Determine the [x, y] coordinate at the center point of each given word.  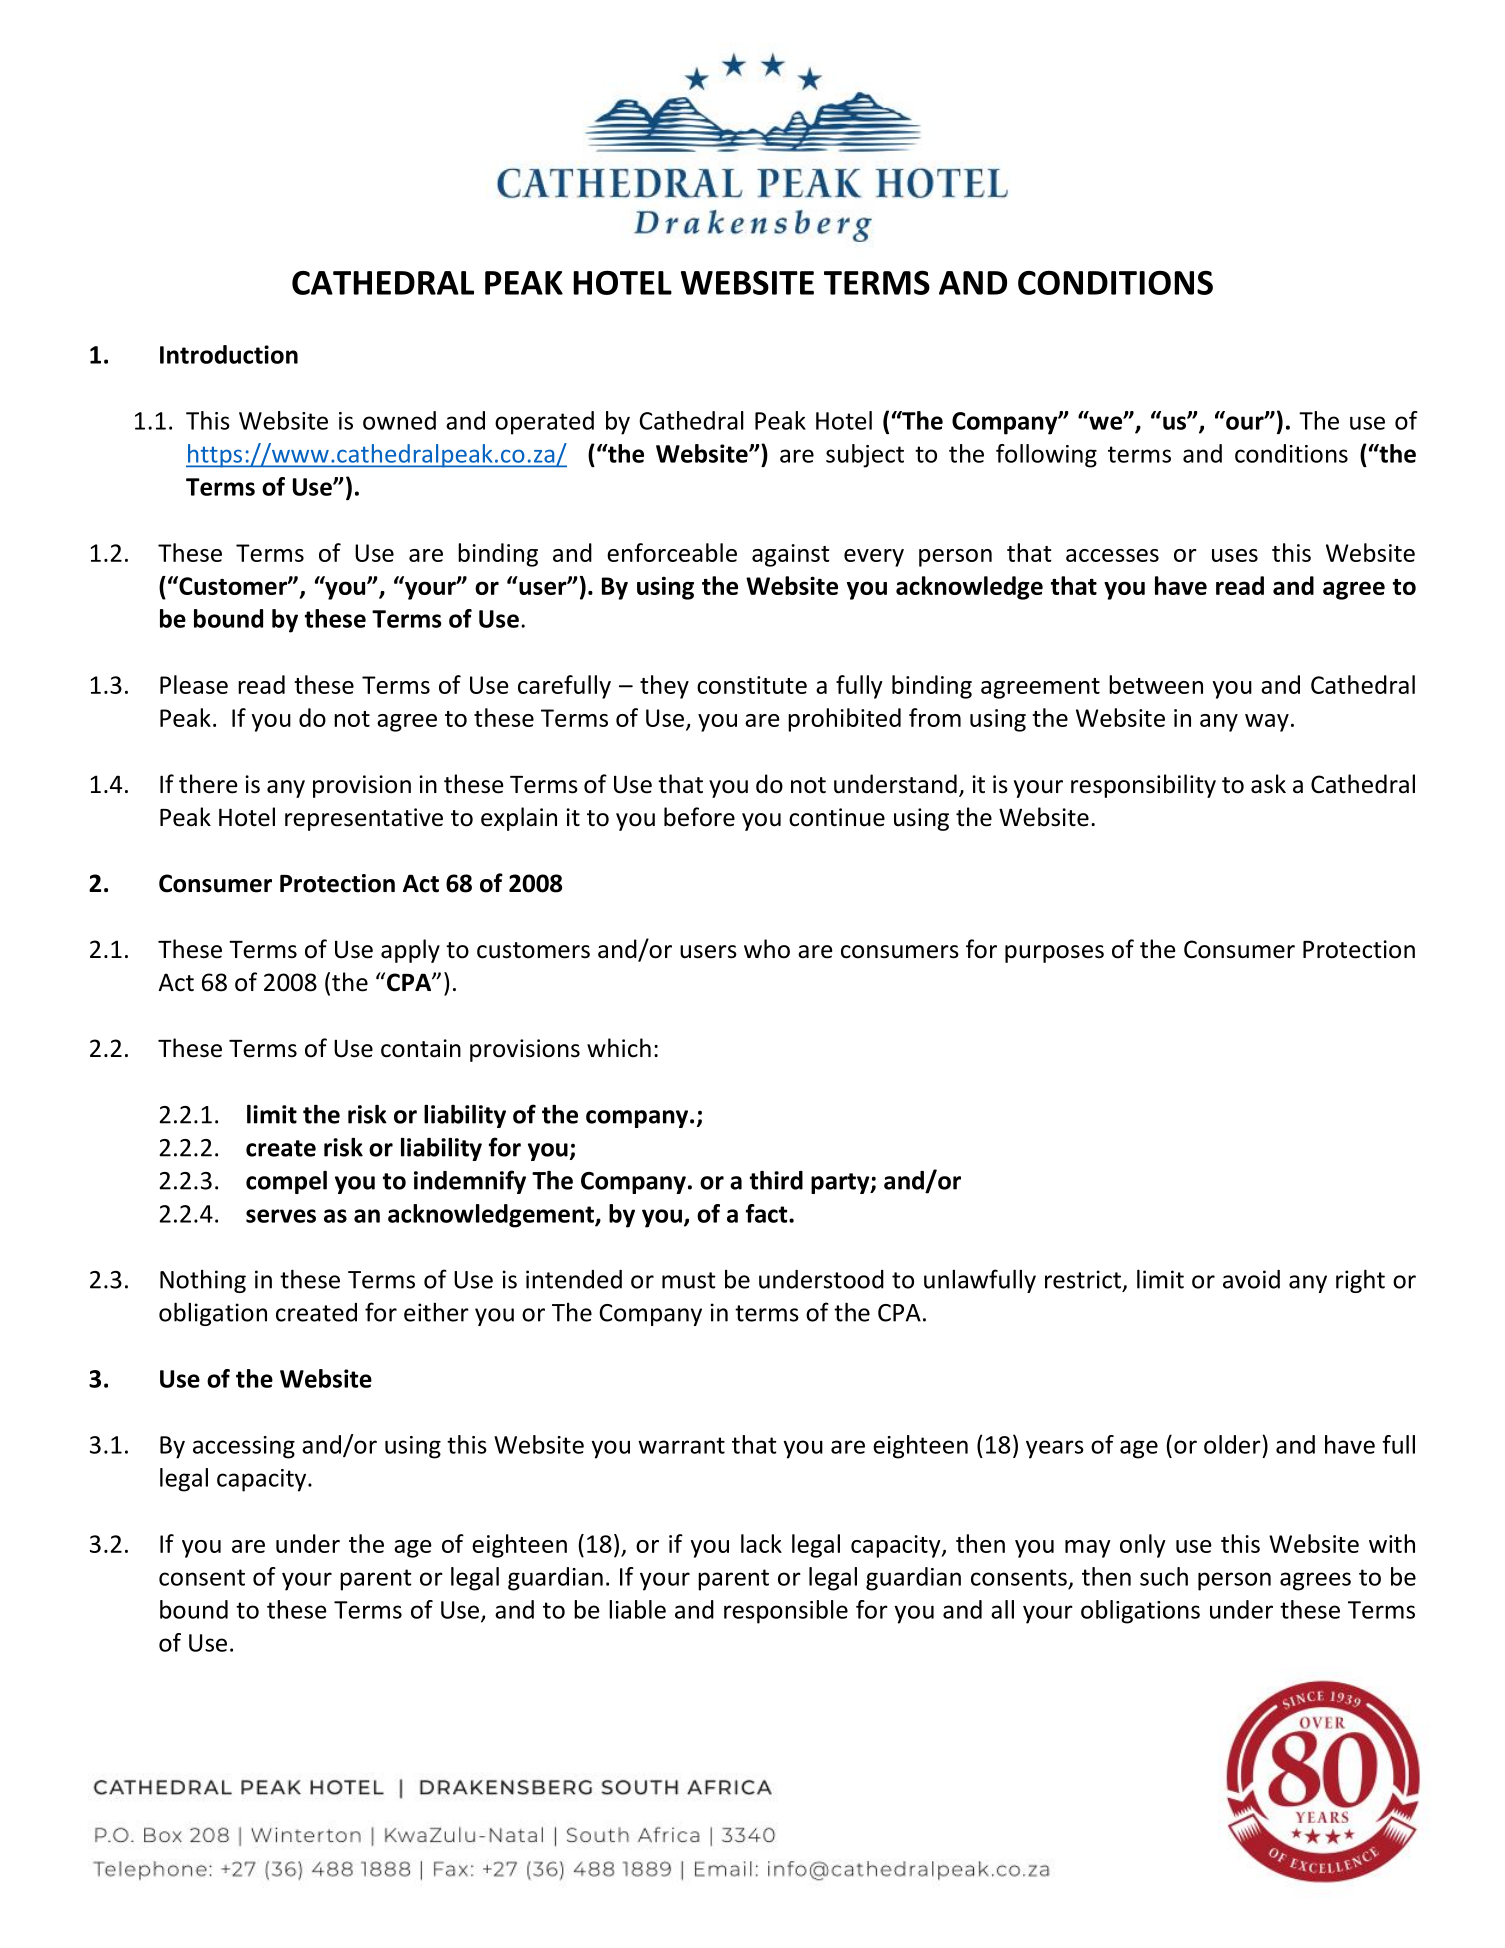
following [1046, 456]
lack [761, 1543]
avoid [1251, 1279]
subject [865, 456]
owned [399, 420]
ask [1268, 784]
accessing [244, 1447]
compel [286, 1182]
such [1164, 1576]
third [776, 1180]
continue [837, 817]
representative [364, 819]
